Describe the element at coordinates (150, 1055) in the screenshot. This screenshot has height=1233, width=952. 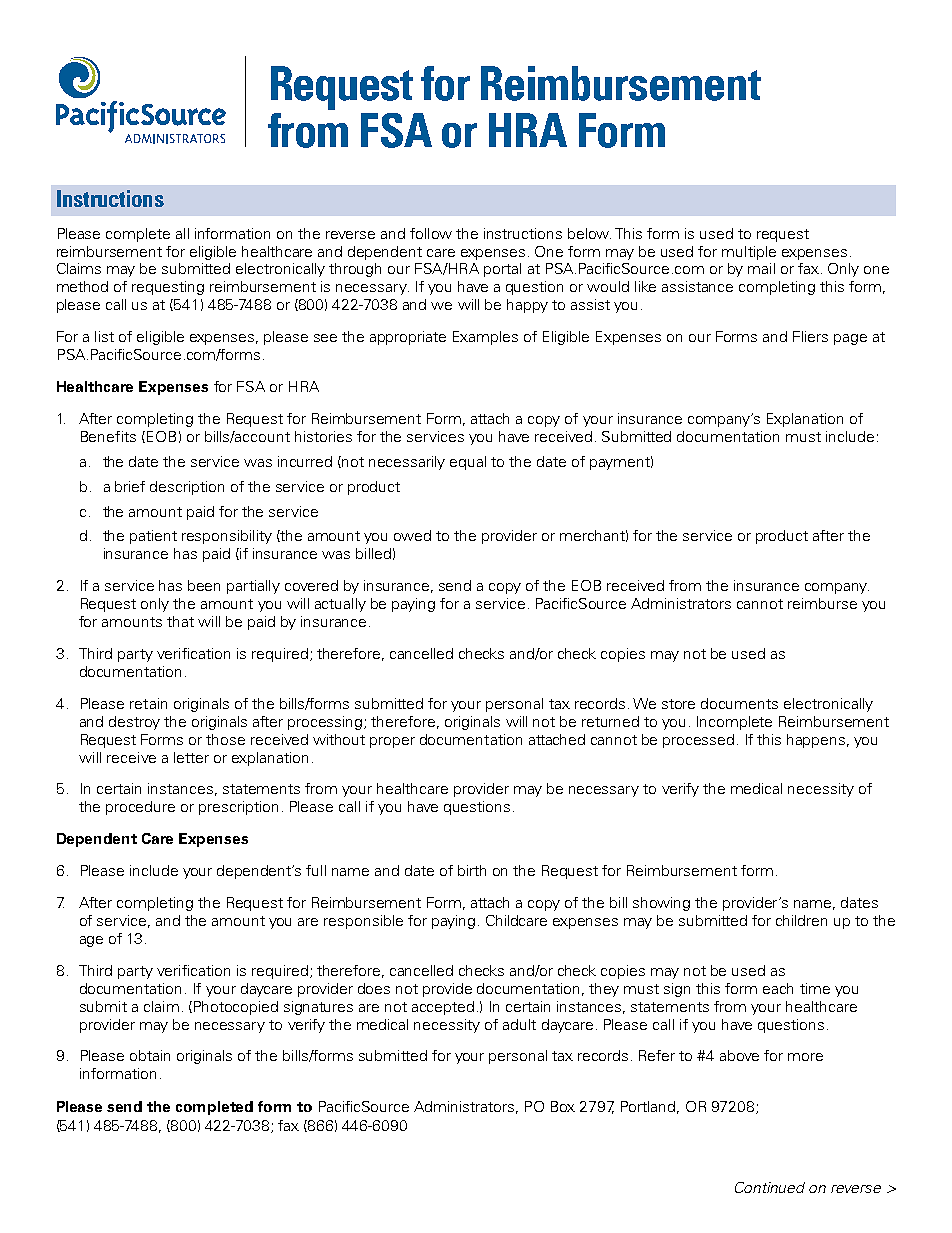
I see `obtain` at that location.
